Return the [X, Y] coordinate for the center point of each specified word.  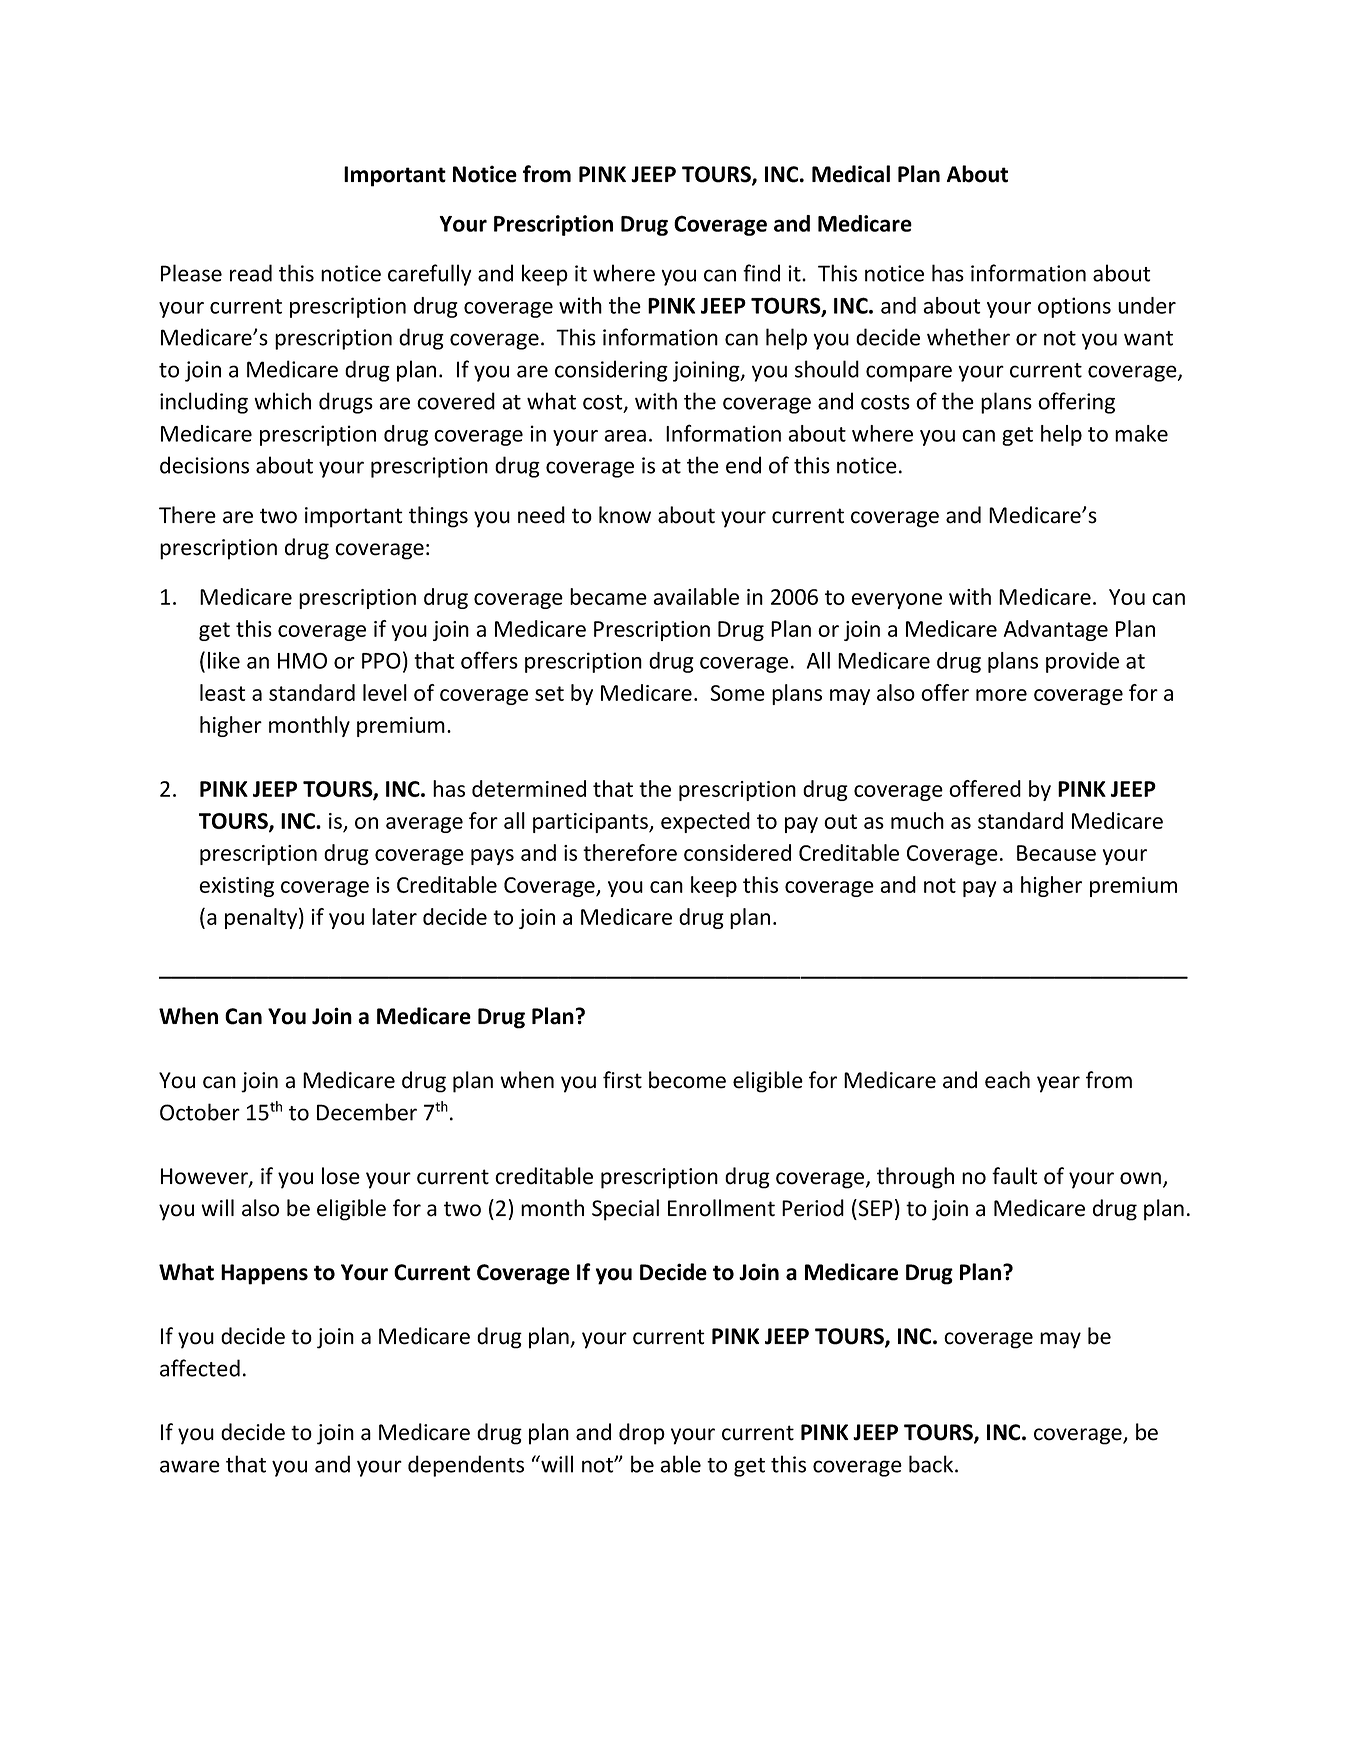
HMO [302, 661]
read [251, 273]
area [625, 436]
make [1141, 433]
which [282, 401]
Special [625, 1210]
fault [1015, 1176]
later [394, 916]
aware [190, 1466]
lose [341, 1176]
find [761, 273]
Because [1056, 853]
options [1074, 307]
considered [737, 852]
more [1001, 695]
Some [737, 693]
